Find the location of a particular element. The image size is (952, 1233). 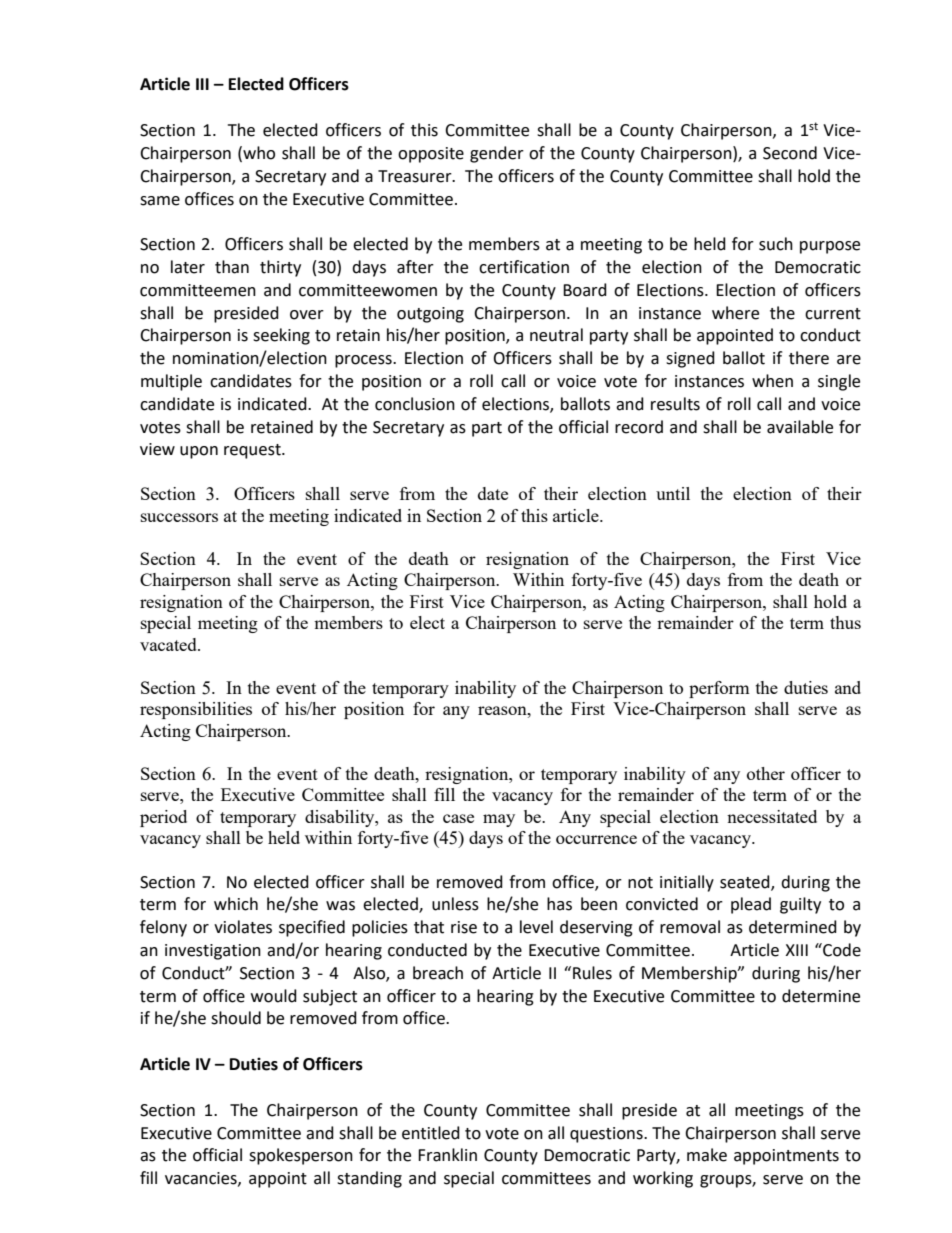

may is located at coordinates (499, 820).
